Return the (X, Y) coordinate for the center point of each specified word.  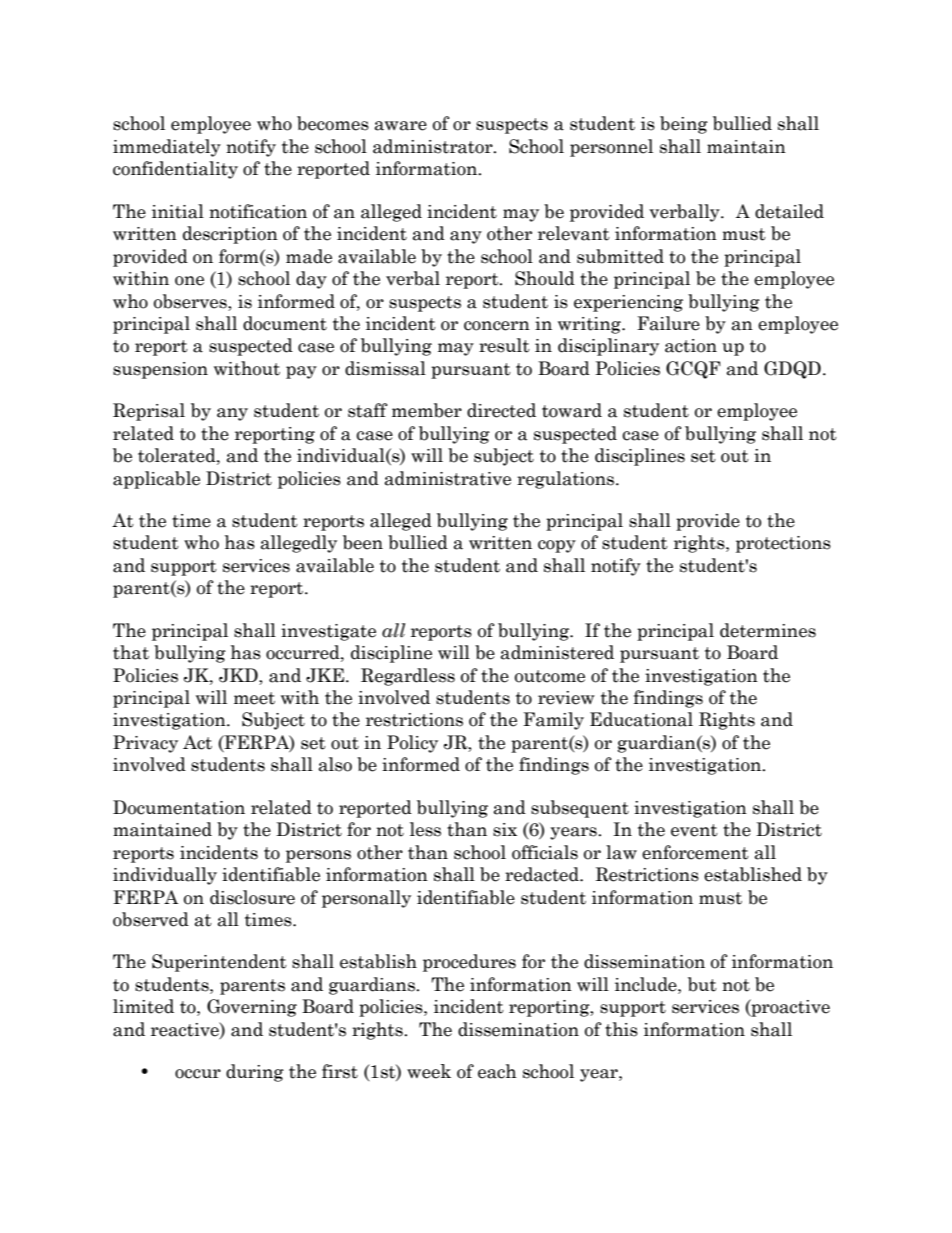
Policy (412, 744)
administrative (448, 478)
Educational (641, 719)
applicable (156, 480)
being (684, 125)
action (691, 346)
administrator (434, 146)
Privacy (145, 744)
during (255, 1073)
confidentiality (175, 170)
